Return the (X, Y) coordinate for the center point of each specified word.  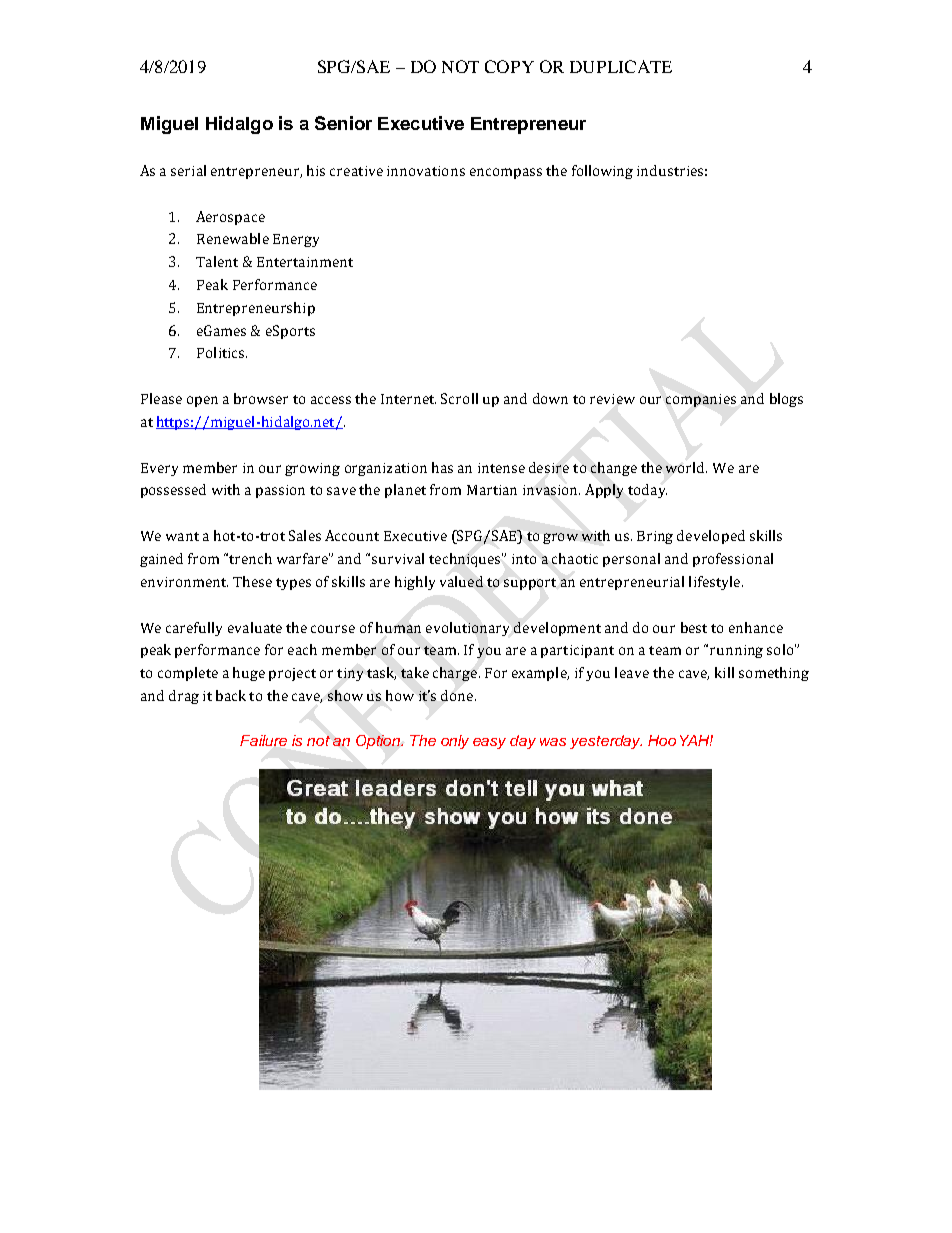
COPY (509, 66)
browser (261, 398)
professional (733, 560)
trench (250, 558)
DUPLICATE (621, 66)
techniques (466, 560)
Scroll (459, 398)
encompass (506, 173)
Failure (263, 740)
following (602, 172)
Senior (343, 123)
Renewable (233, 238)
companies (701, 400)
